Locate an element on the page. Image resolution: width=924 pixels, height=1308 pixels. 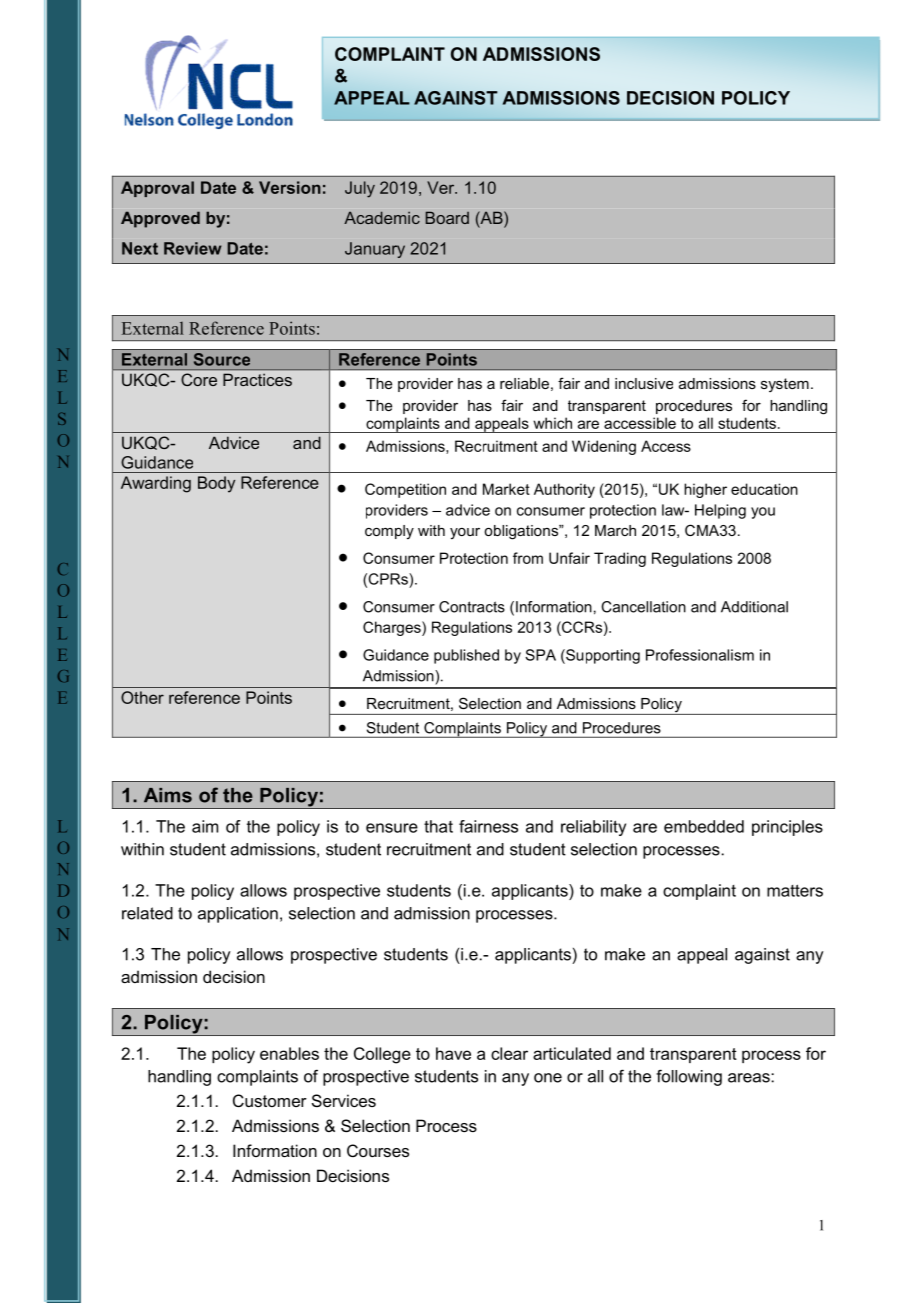
Other is located at coordinates (142, 697).
